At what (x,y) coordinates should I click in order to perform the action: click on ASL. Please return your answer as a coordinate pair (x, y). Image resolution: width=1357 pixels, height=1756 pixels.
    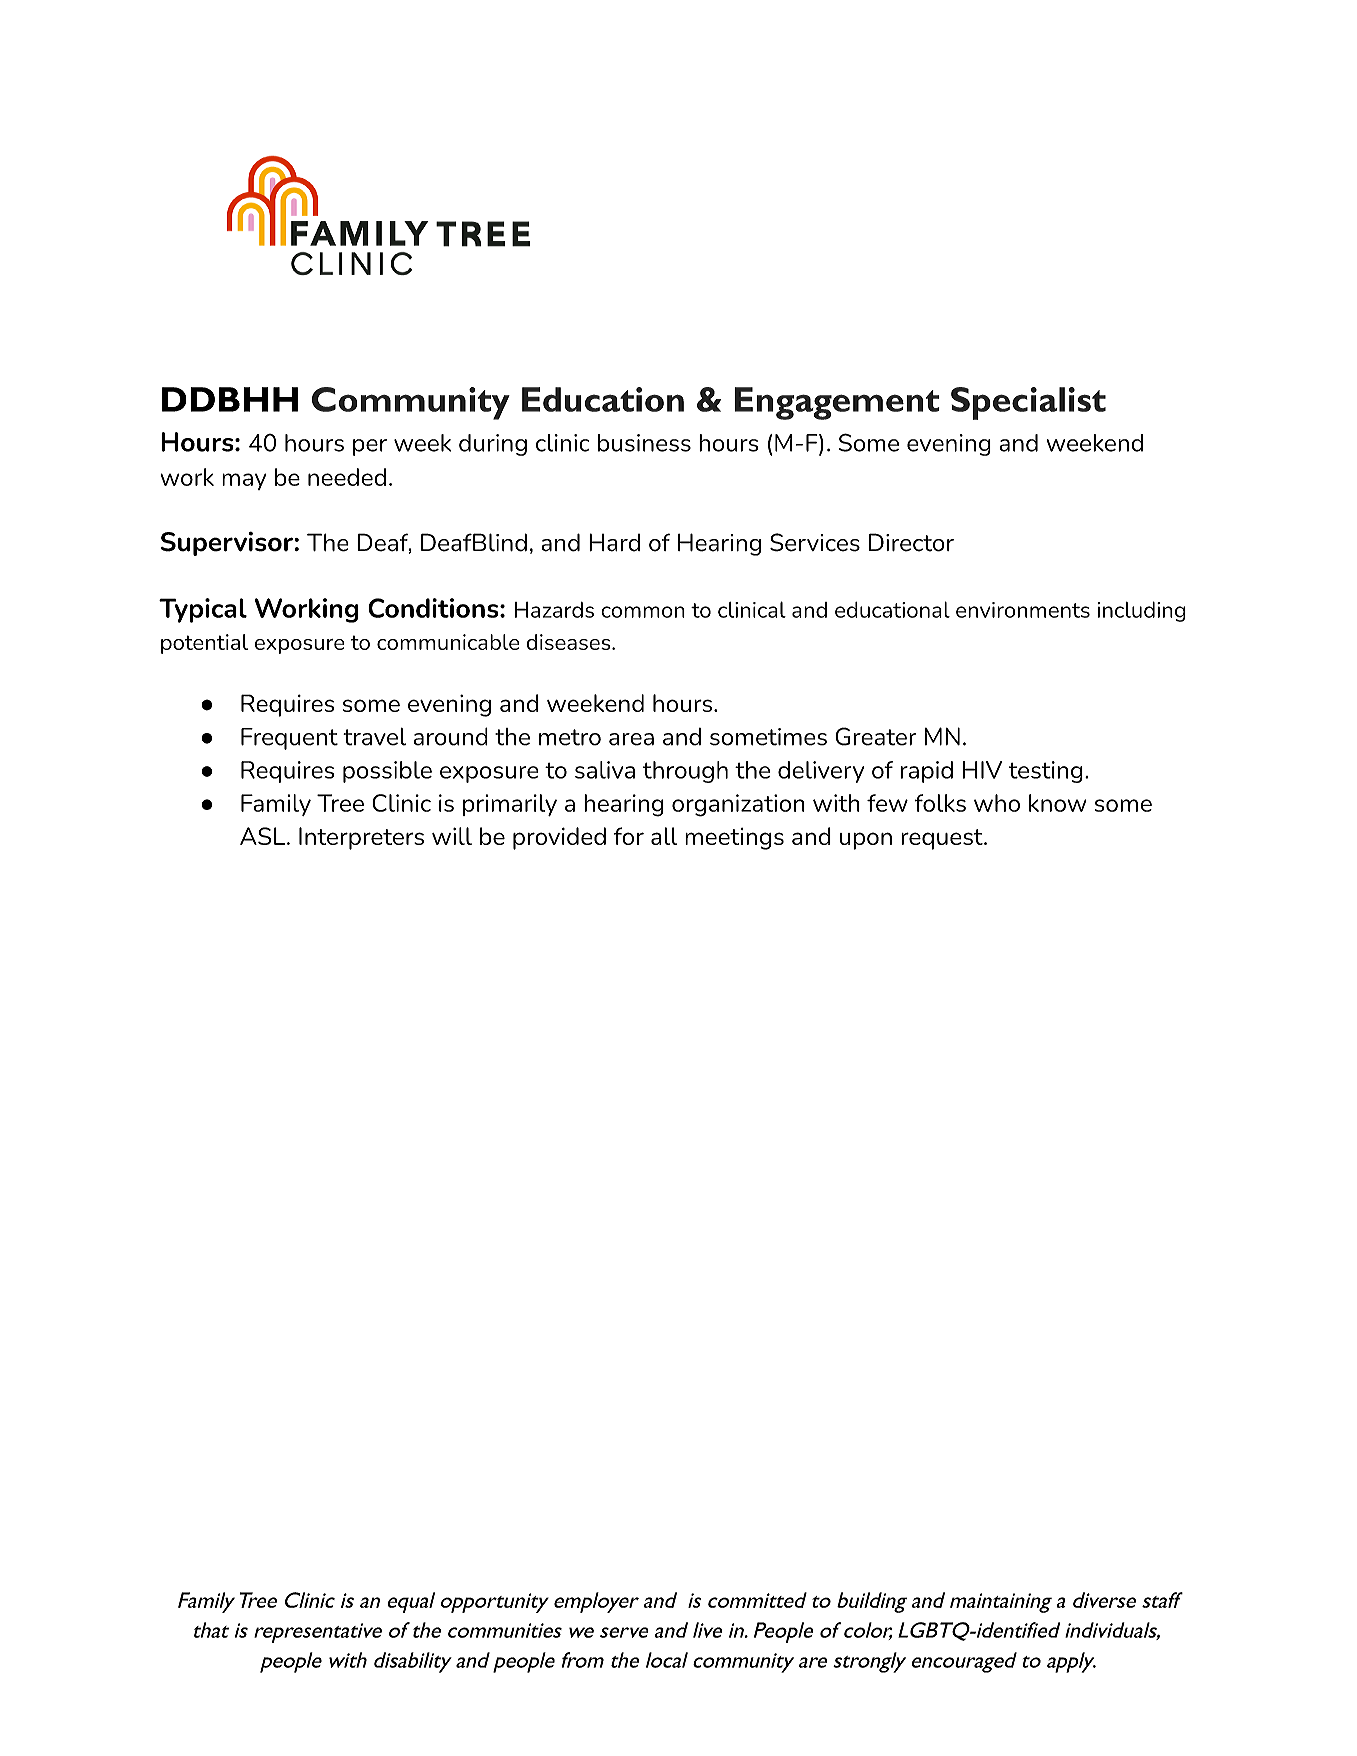
    Looking at the image, I should click on (264, 836).
